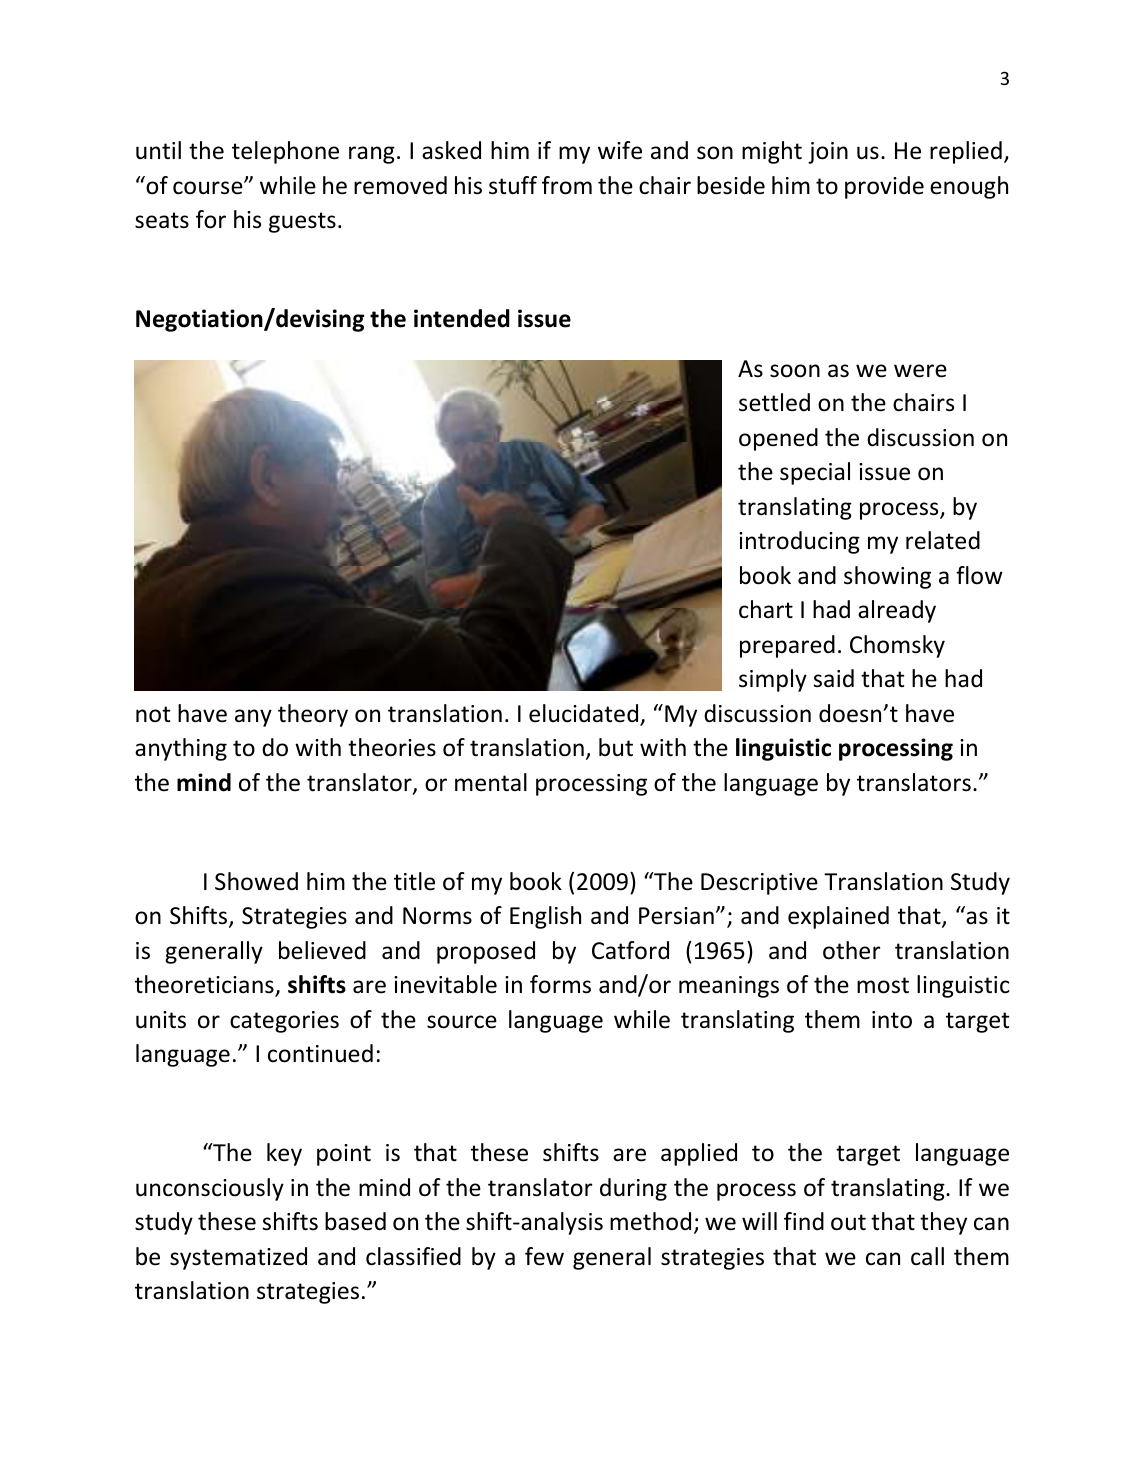 Image resolution: width=1145 pixels, height=1482 pixels. What do you see at coordinates (892, 1020) in the document?
I see `into` at bounding box center [892, 1020].
